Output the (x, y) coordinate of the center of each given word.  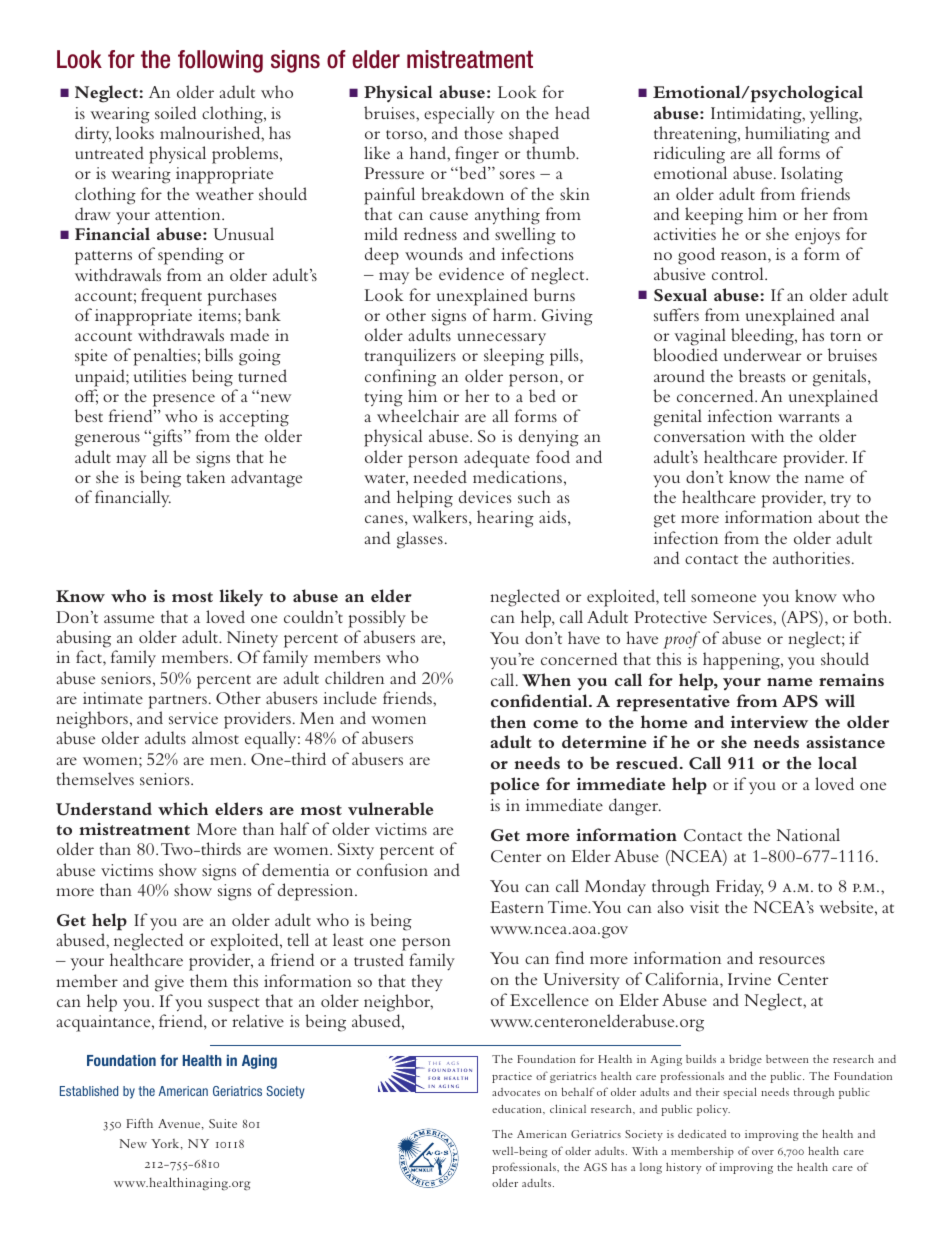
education (518, 1110)
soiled (175, 112)
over (763, 1152)
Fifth (139, 1123)
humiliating (787, 135)
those (483, 132)
